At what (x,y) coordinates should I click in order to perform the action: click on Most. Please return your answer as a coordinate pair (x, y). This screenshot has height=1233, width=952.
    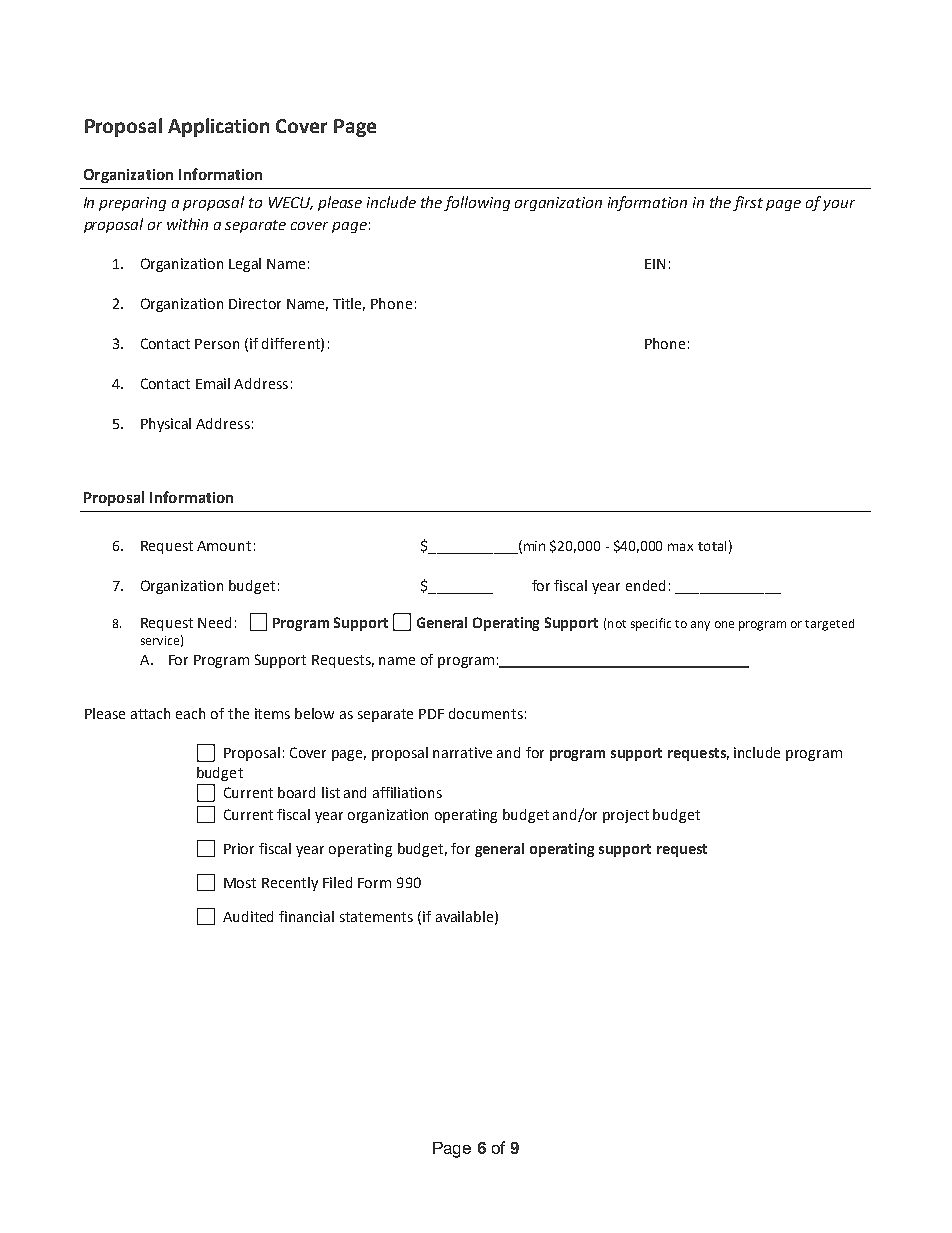
    Looking at the image, I should click on (240, 883).
